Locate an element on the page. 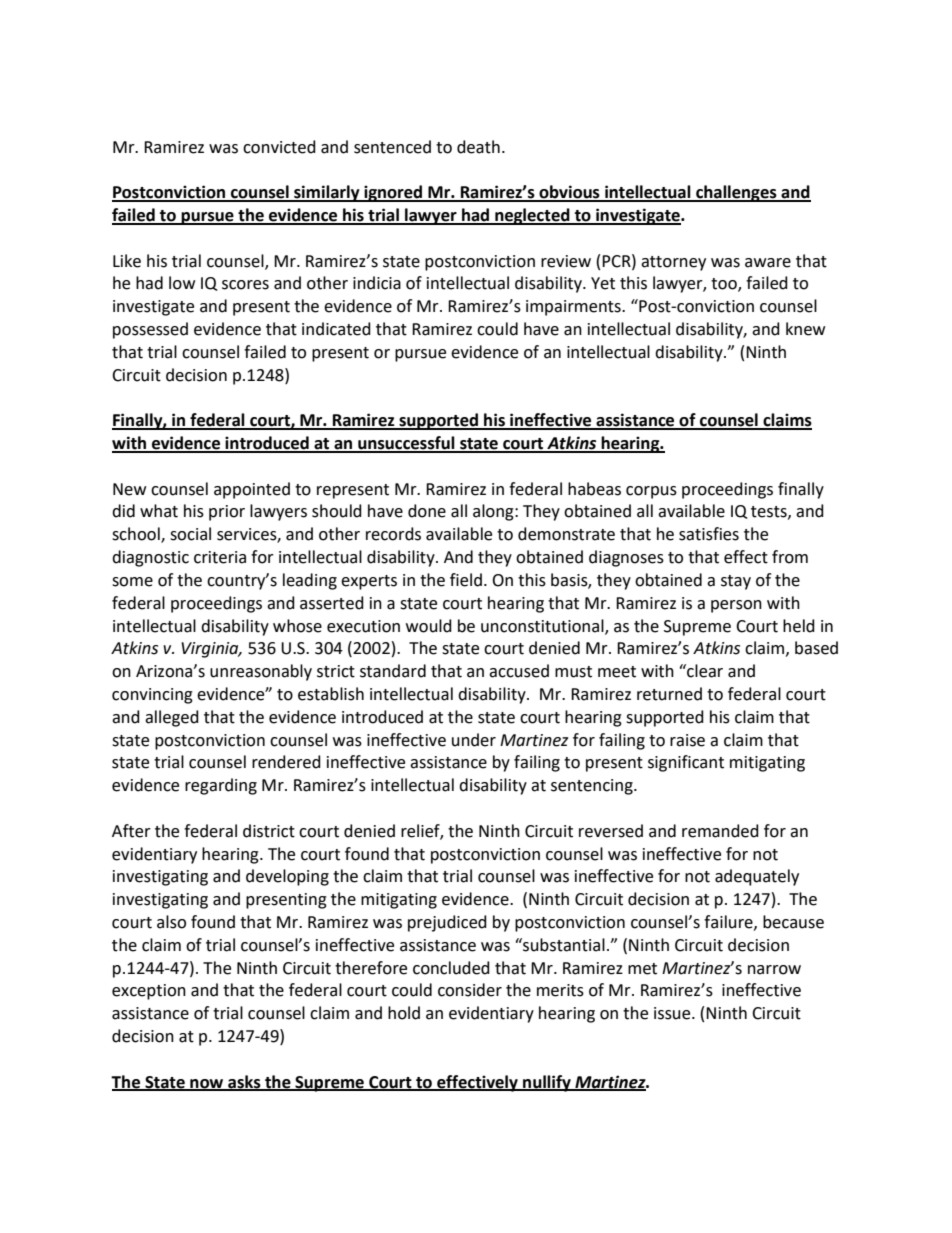 The image size is (952, 1233). issue is located at coordinates (673, 1013).
